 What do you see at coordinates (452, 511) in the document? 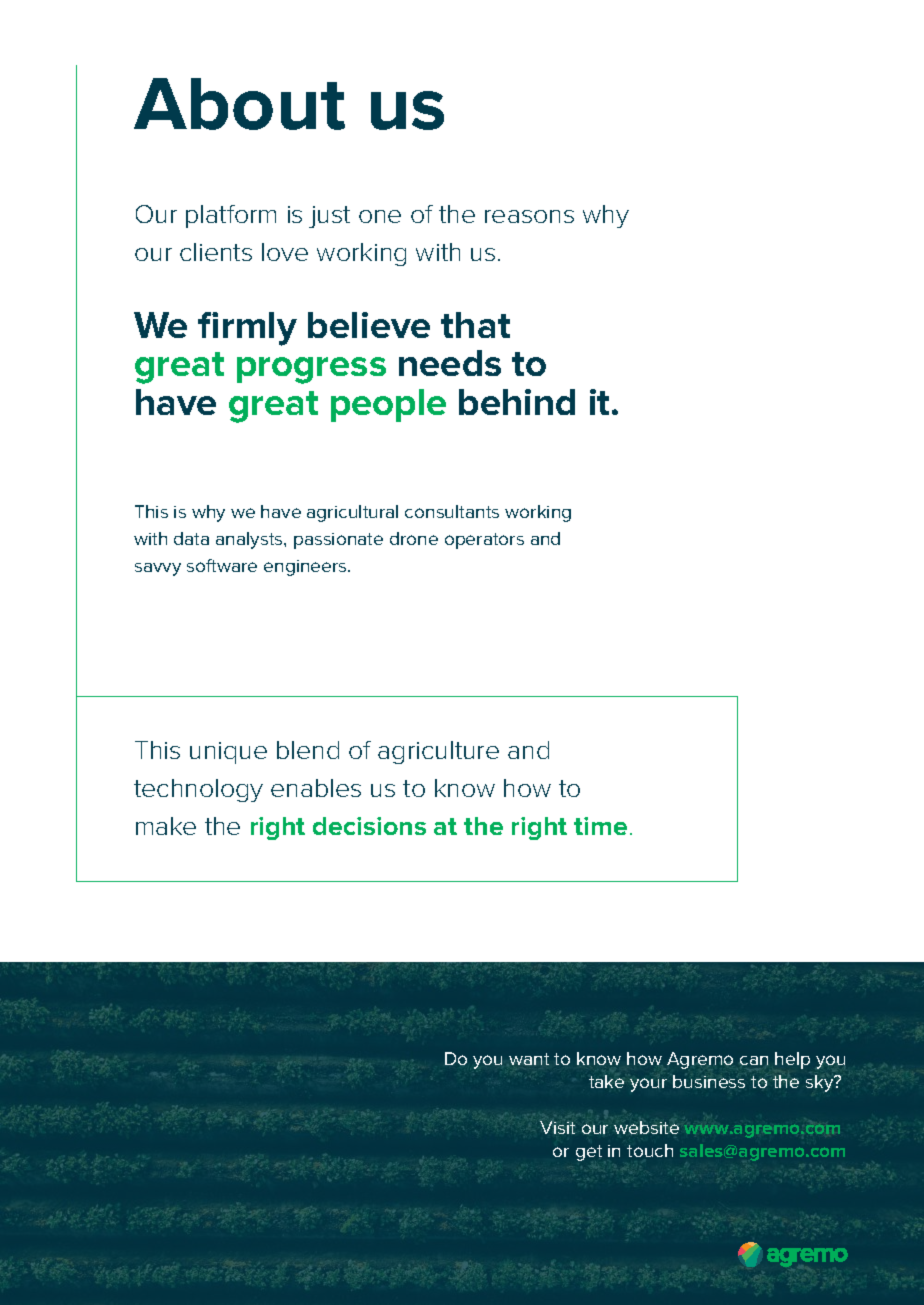
I see `consultants` at bounding box center [452, 511].
